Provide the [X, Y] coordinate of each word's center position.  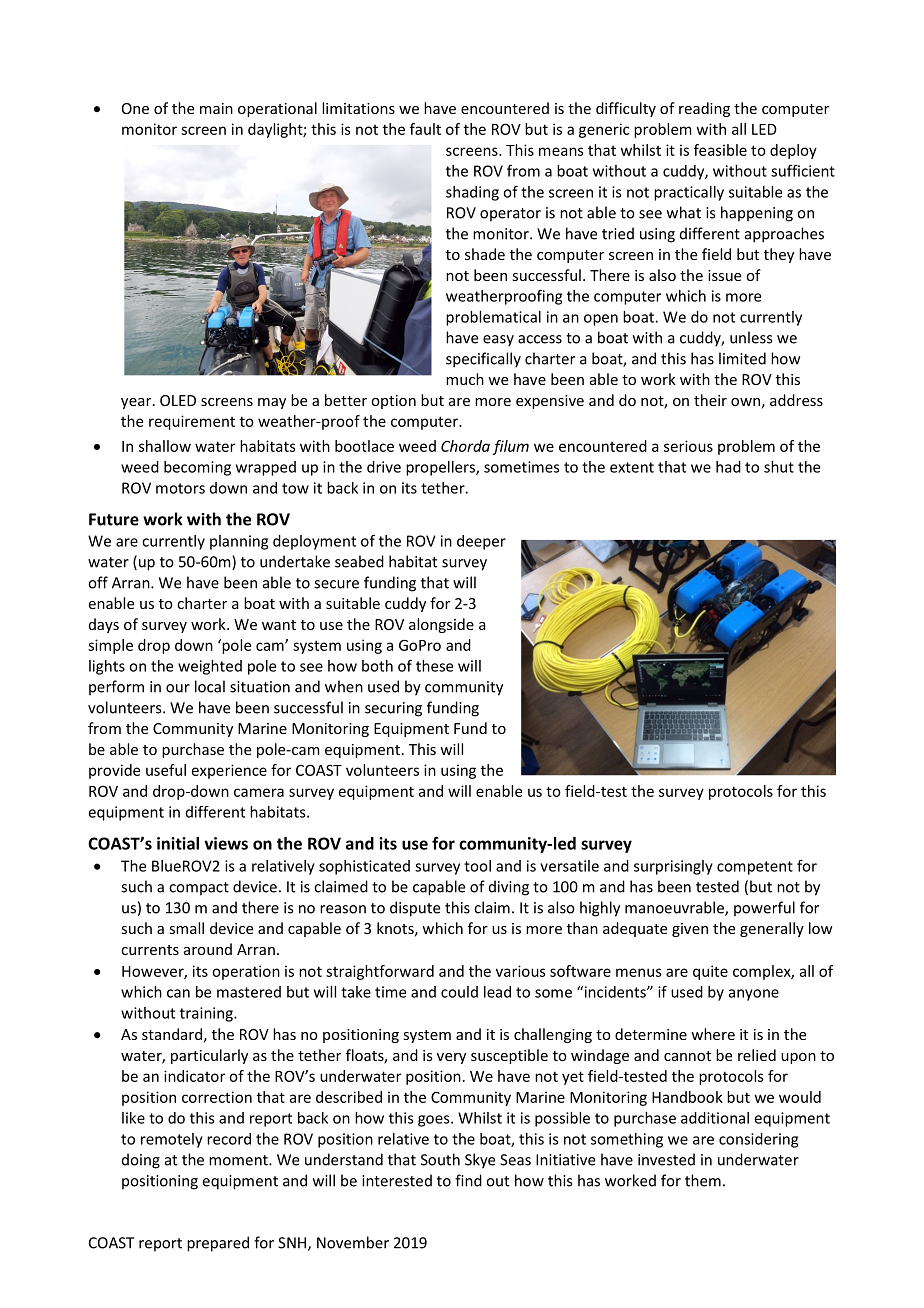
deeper [481, 542]
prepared [218, 1244]
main [216, 108]
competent [755, 868]
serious [688, 446]
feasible [720, 150]
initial [178, 843]
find [468, 1180]
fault [425, 129]
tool [477, 866]
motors [180, 488]
